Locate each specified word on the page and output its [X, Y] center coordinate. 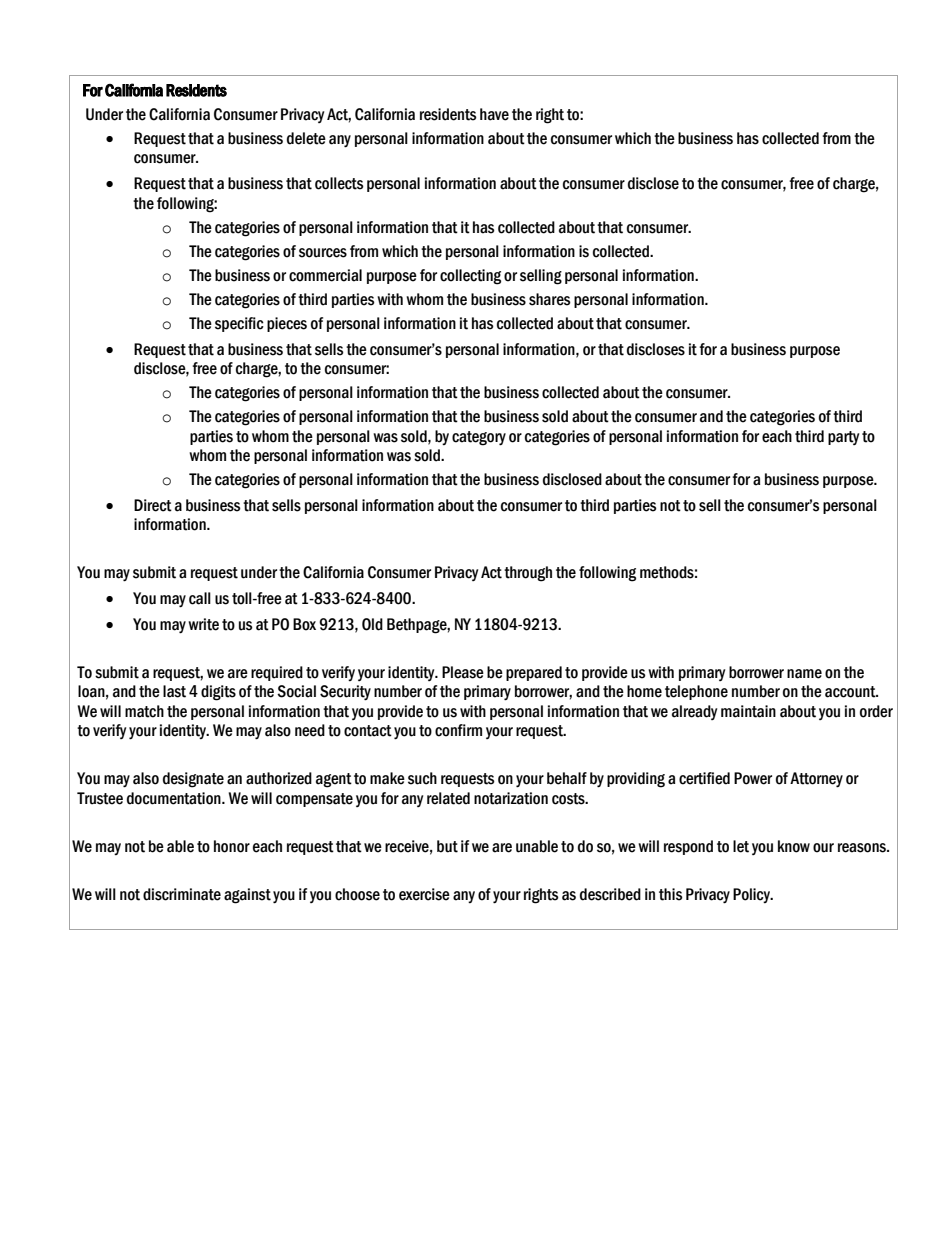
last [174, 691]
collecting [470, 277]
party [843, 438]
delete [306, 138]
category [479, 438]
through [528, 574]
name [804, 674]
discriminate [182, 894]
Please [463, 672]
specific [239, 324]
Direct [153, 505]
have [494, 114]
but [447, 846]
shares [550, 299]
